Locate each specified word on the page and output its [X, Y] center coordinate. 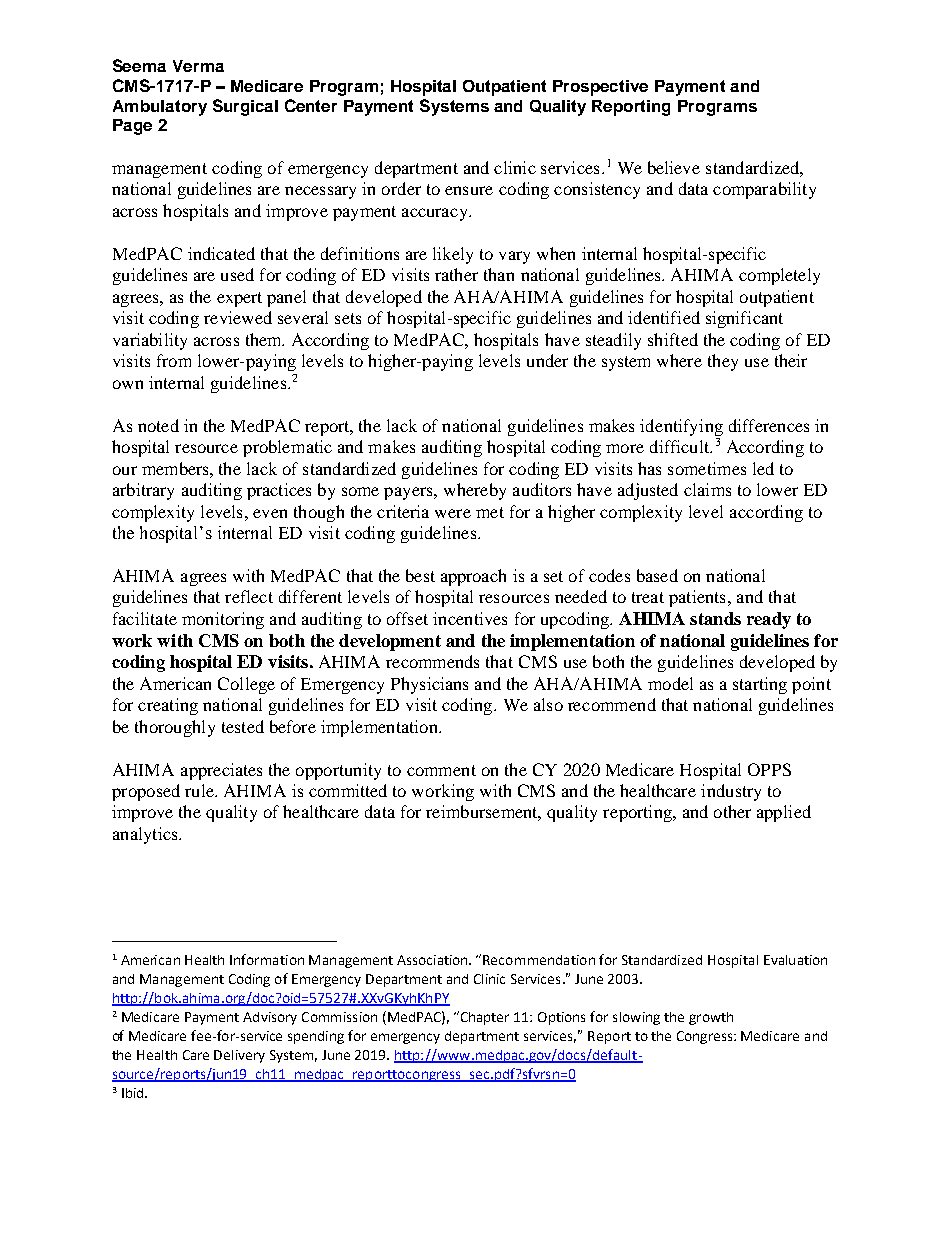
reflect [249, 596]
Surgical [245, 107]
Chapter [483, 1018]
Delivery [239, 1056]
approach [473, 577]
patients [697, 598]
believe [674, 167]
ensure [469, 190]
